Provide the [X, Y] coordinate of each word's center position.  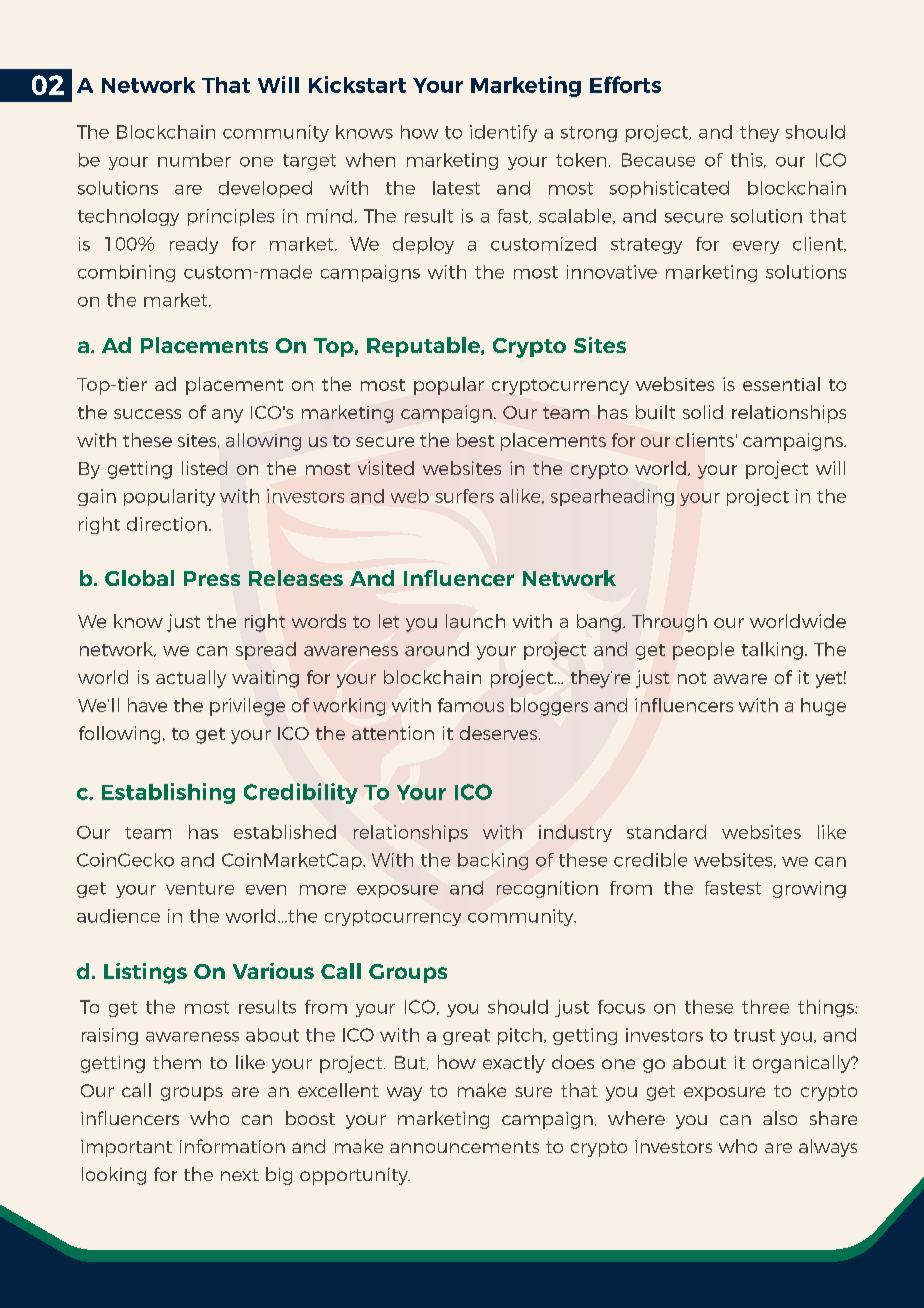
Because [658, 160]
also [780, 1118]
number [194, 160]
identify [503, 133]
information [232, 1146]
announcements [464, 1147]
